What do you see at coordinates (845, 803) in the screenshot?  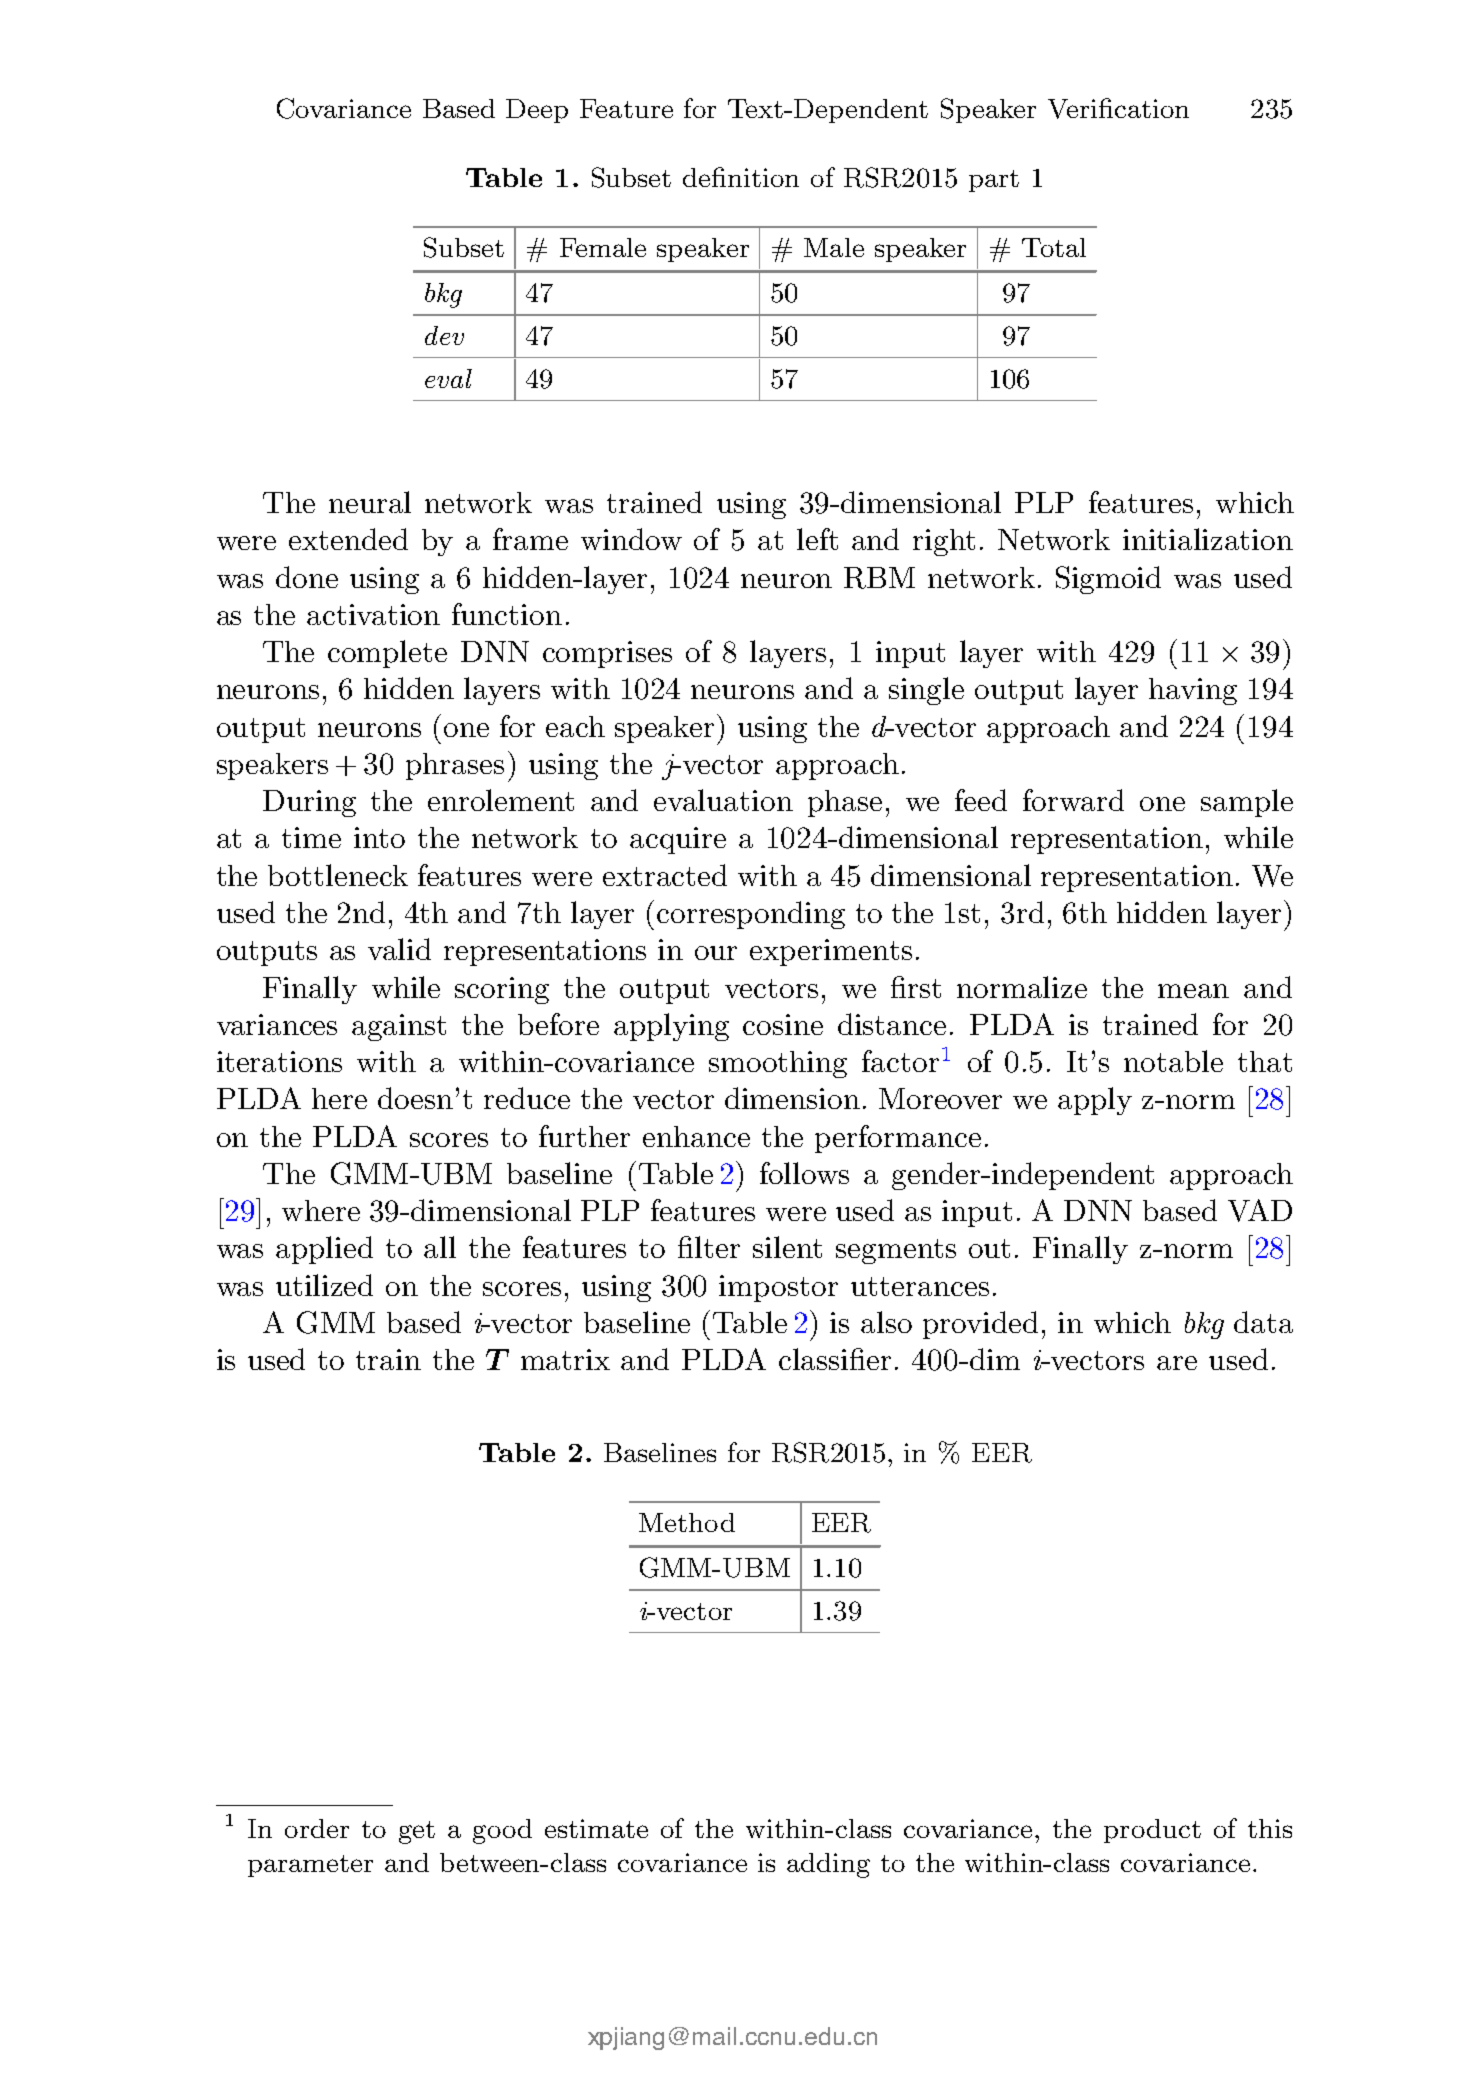 I see `phase` at bounding box center [845, 803].
